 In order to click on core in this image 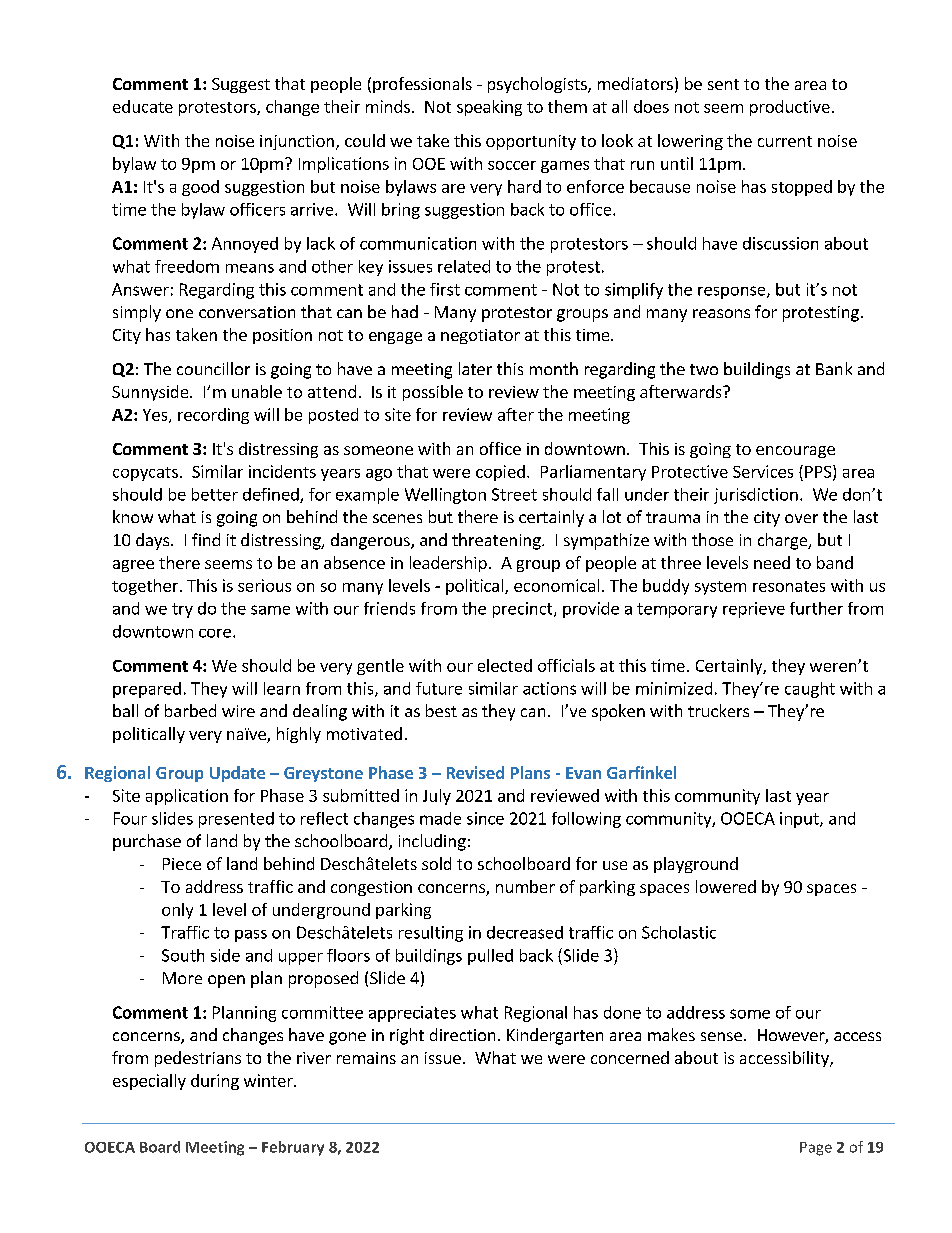, I will do `click(215, 633)`.
